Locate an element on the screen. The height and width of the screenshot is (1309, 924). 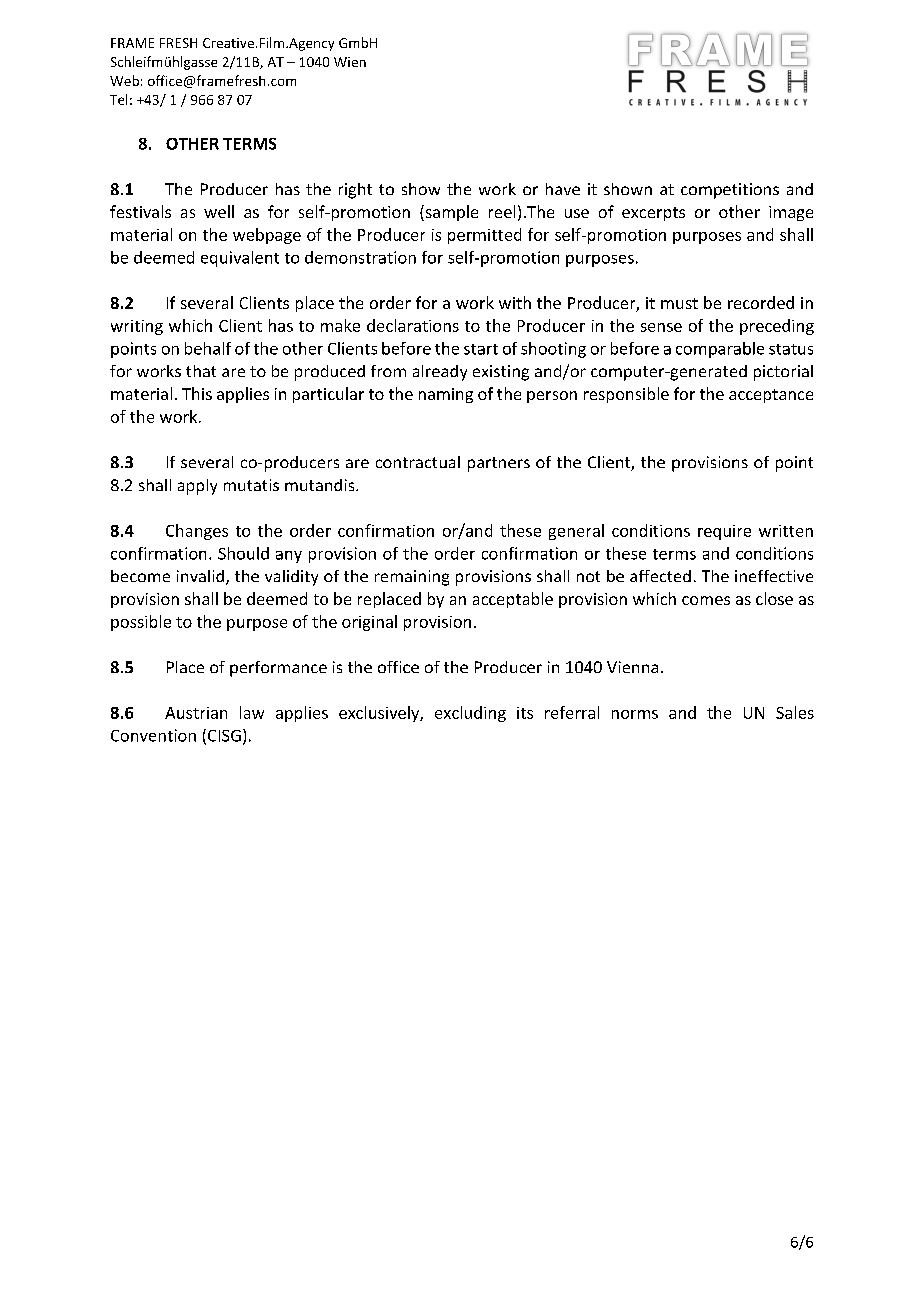
invalid is located at coordinates (200, 576).
